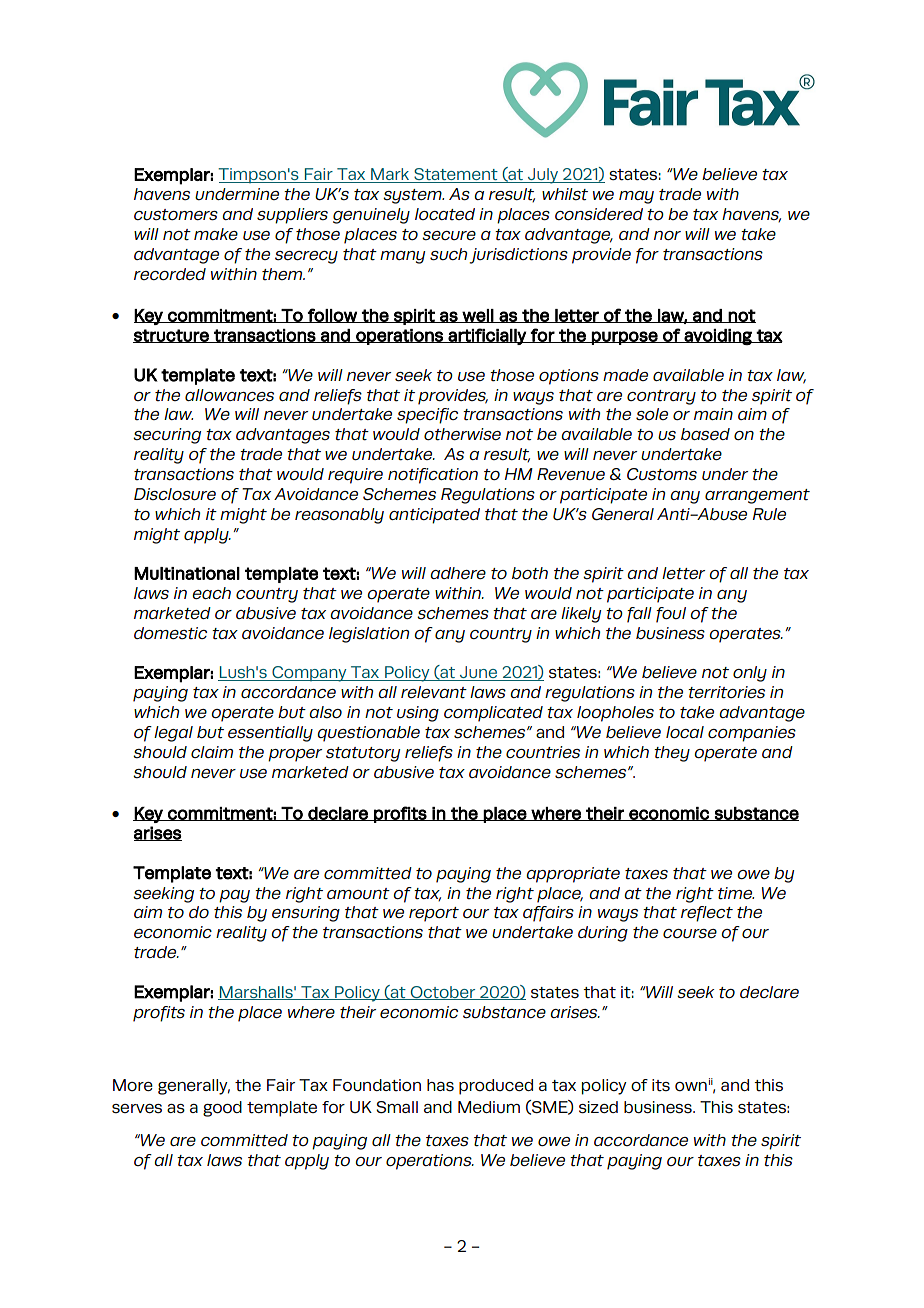 Image resolution: width=924 pixels, height=1308 pixels. I want to click on good, so click(222, 1109).
